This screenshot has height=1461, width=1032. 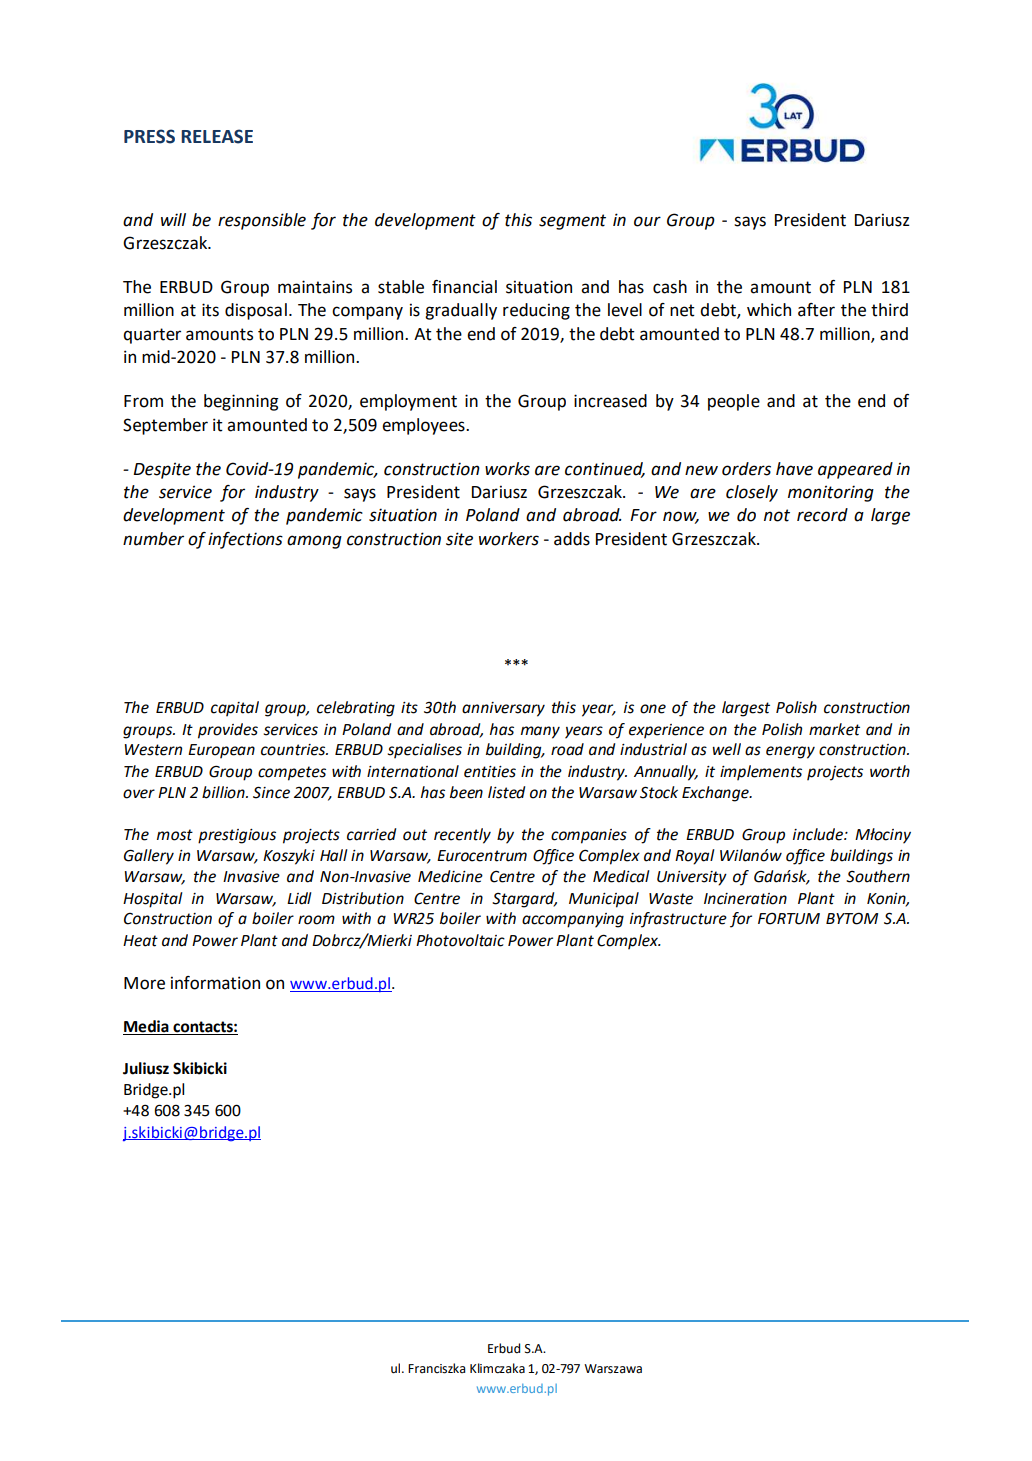 What do you see at coordinates (831, 493) in the screenshot?
I see `monitoring` at bounding box center [831, 493].
